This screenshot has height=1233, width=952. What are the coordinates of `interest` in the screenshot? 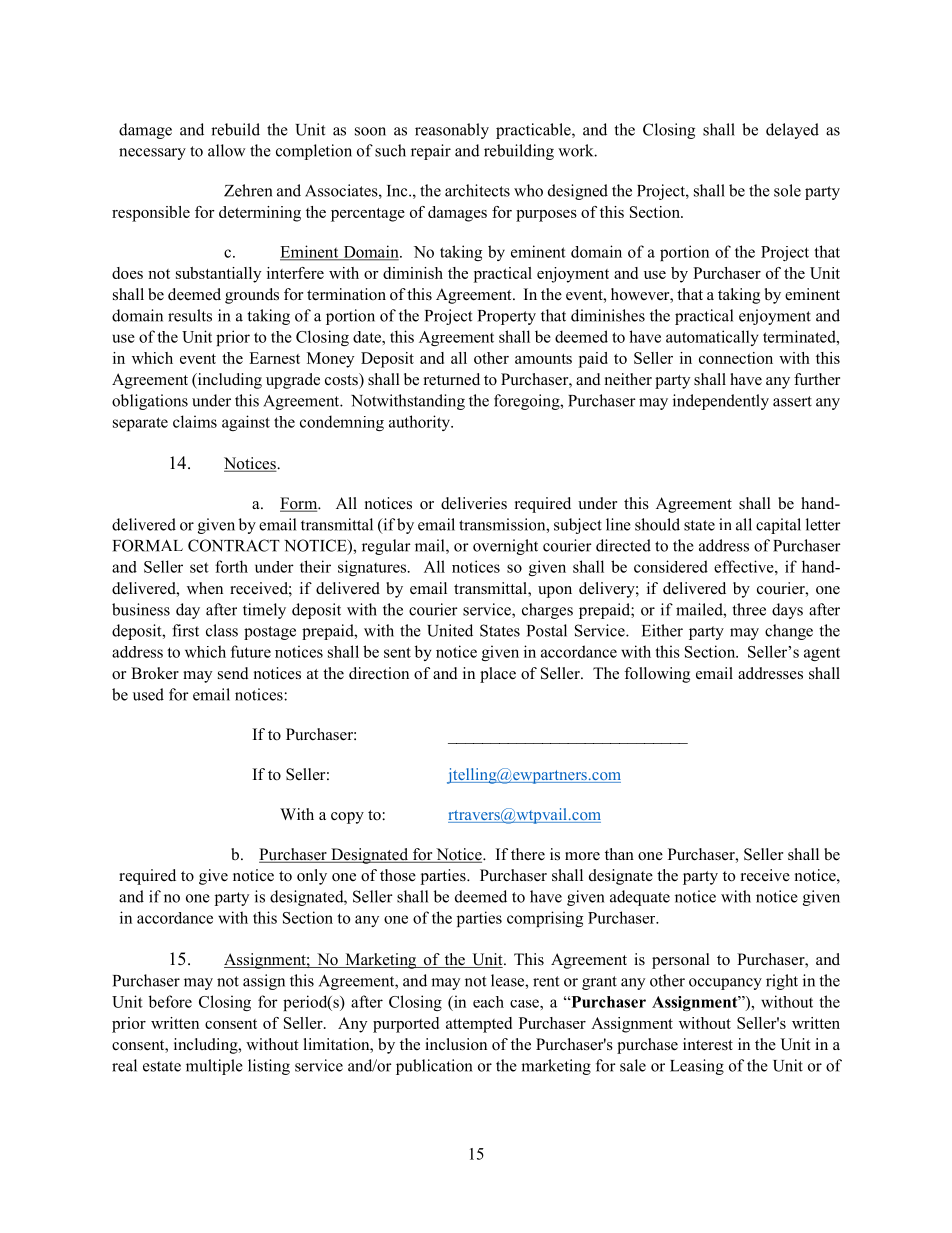 It's located at (708, 1044).
